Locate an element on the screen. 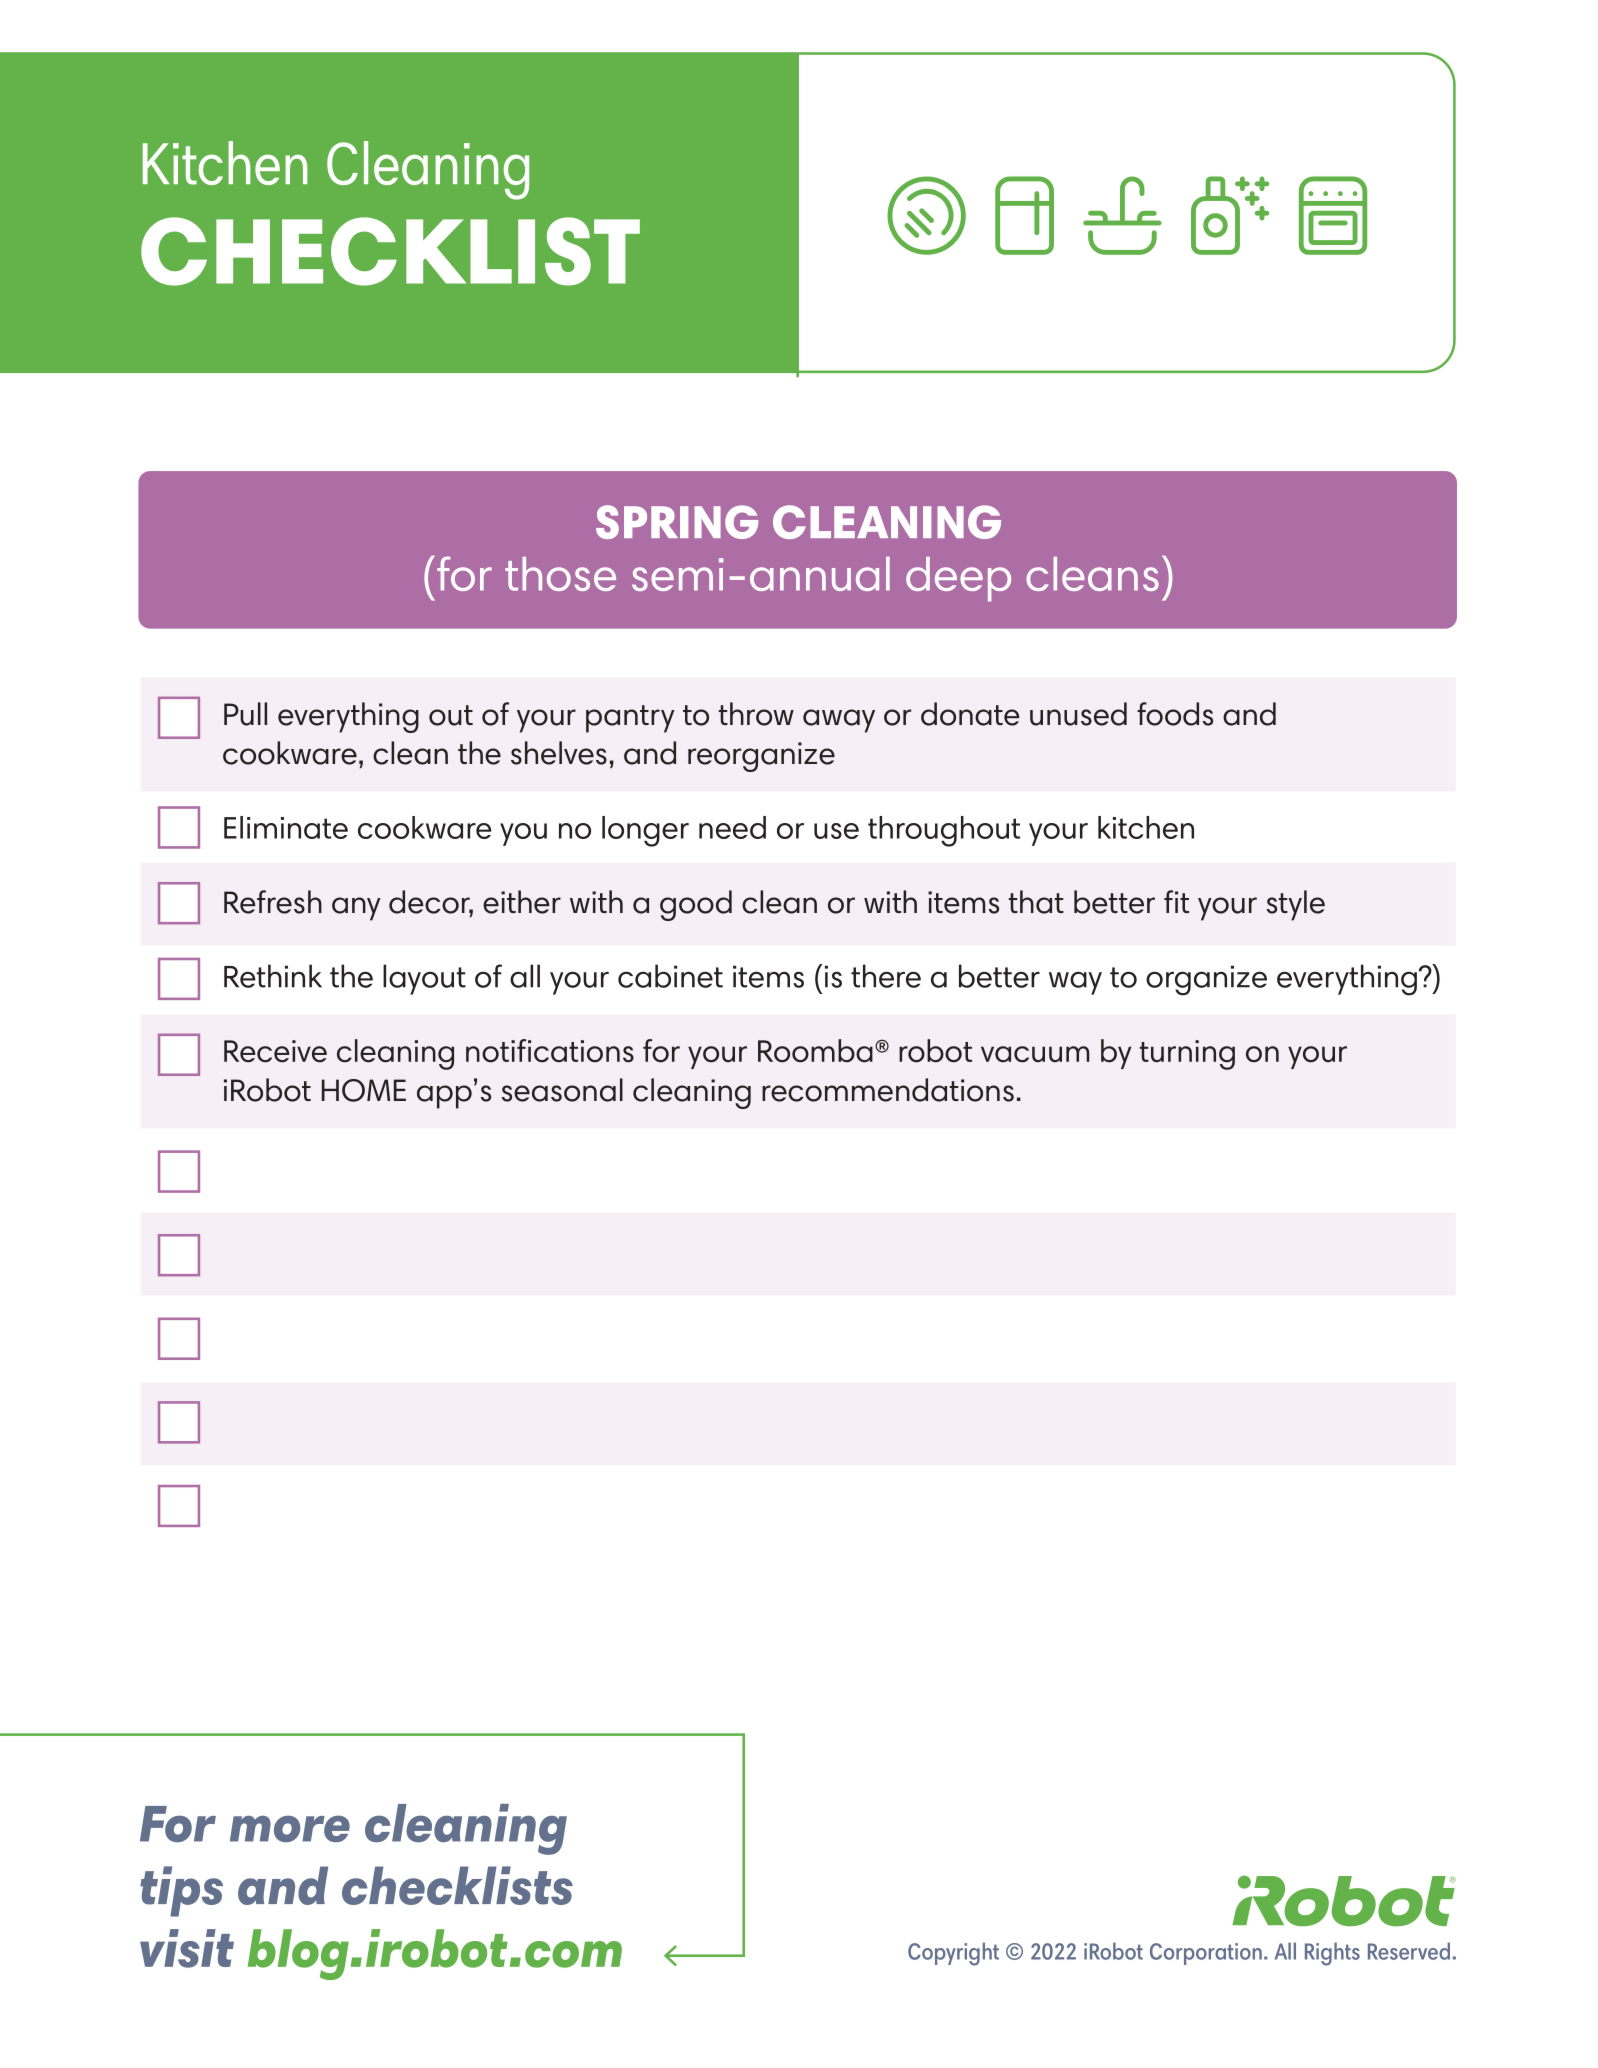 This screenshot has width=1598, height=2068. refrigerator is located at coordinates (1024, 215).
